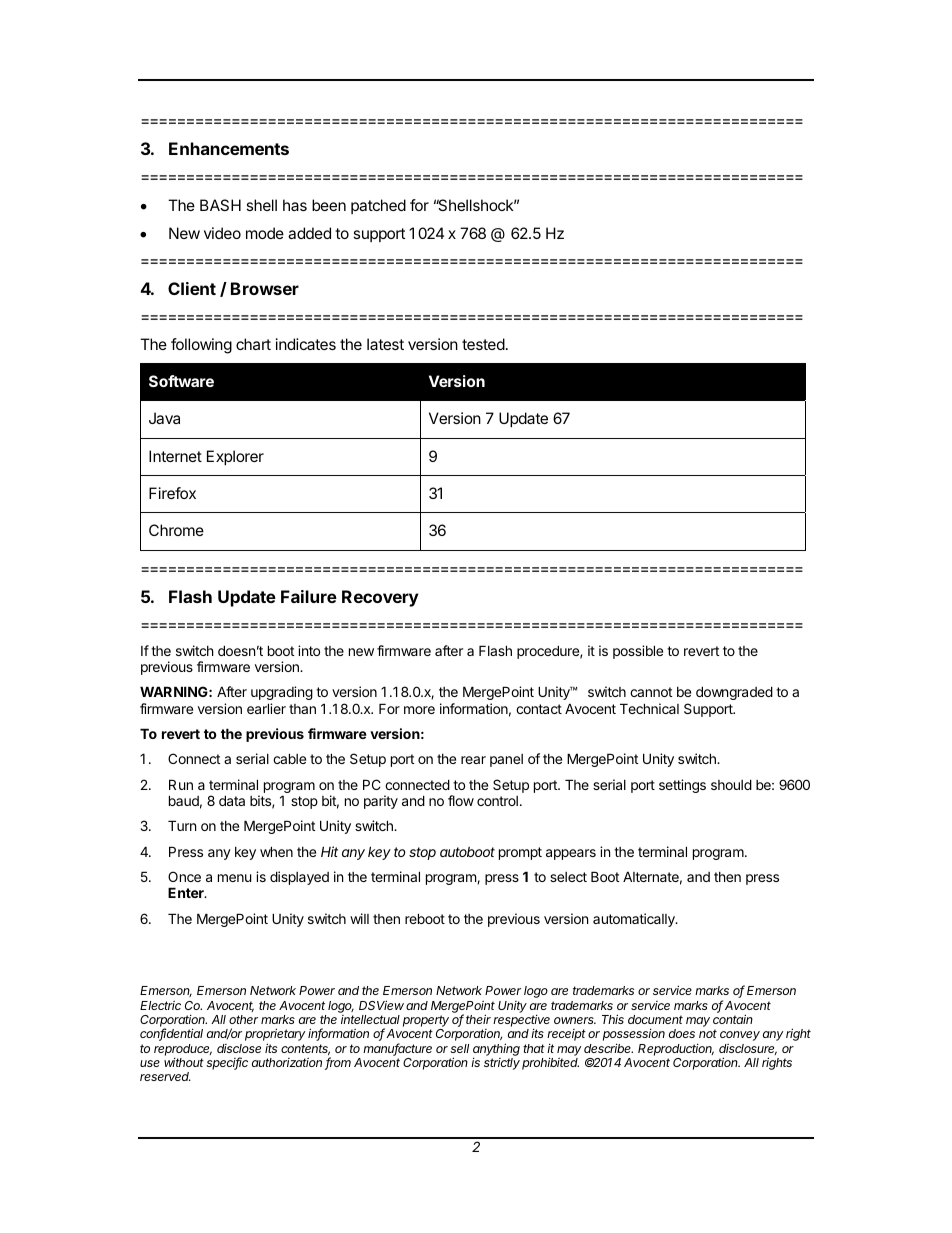  Describe the element at coordinates (229, 148) in the document. I see `Enhancements` at that location.
